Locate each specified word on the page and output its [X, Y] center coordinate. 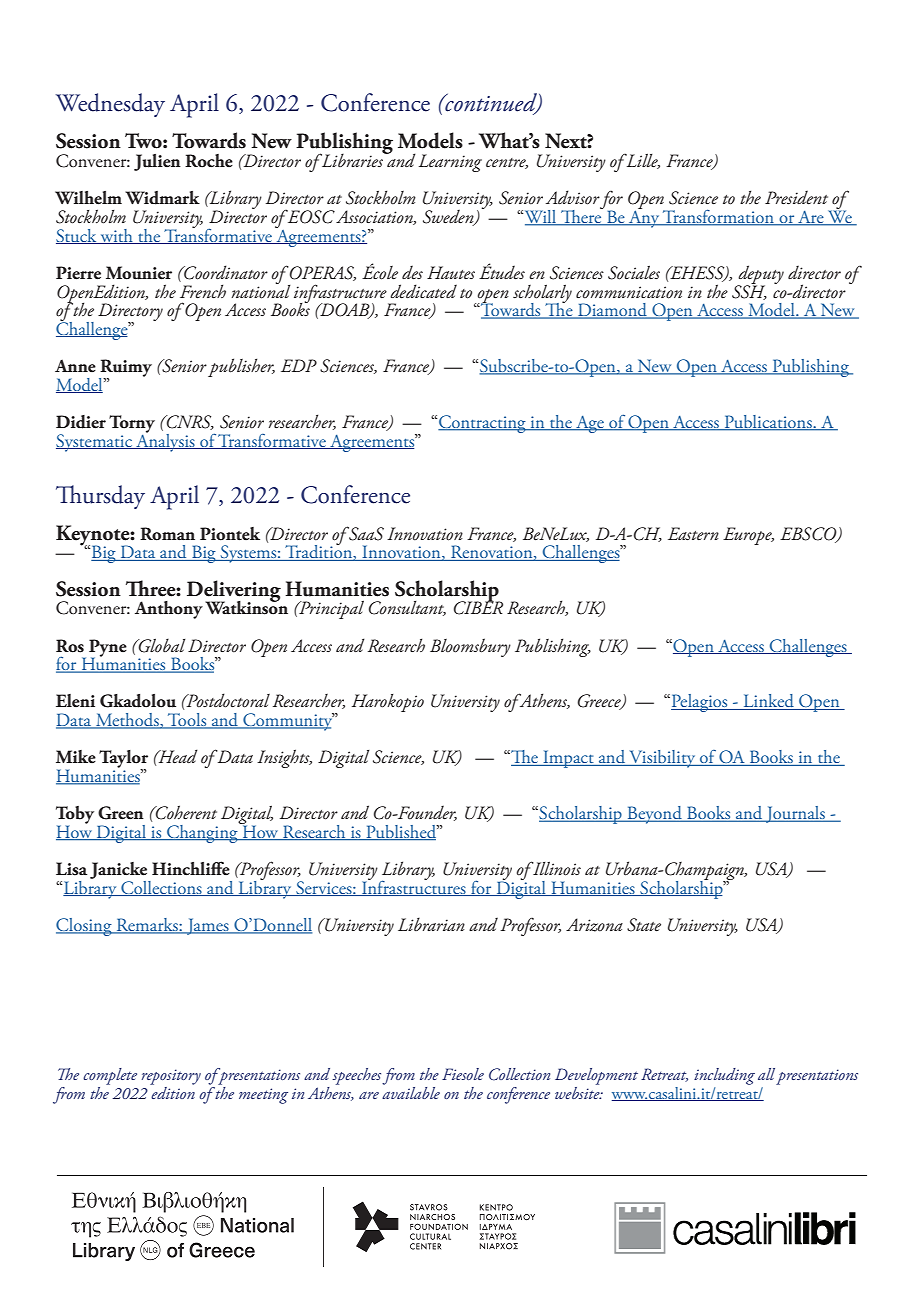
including [724, 1076]
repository [171, 1077]
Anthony [169, 610]
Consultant [407, 608]
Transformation [719, 217]
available [411, 1091]
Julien [157, 162]
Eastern [693, 534]
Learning [450, 163]
